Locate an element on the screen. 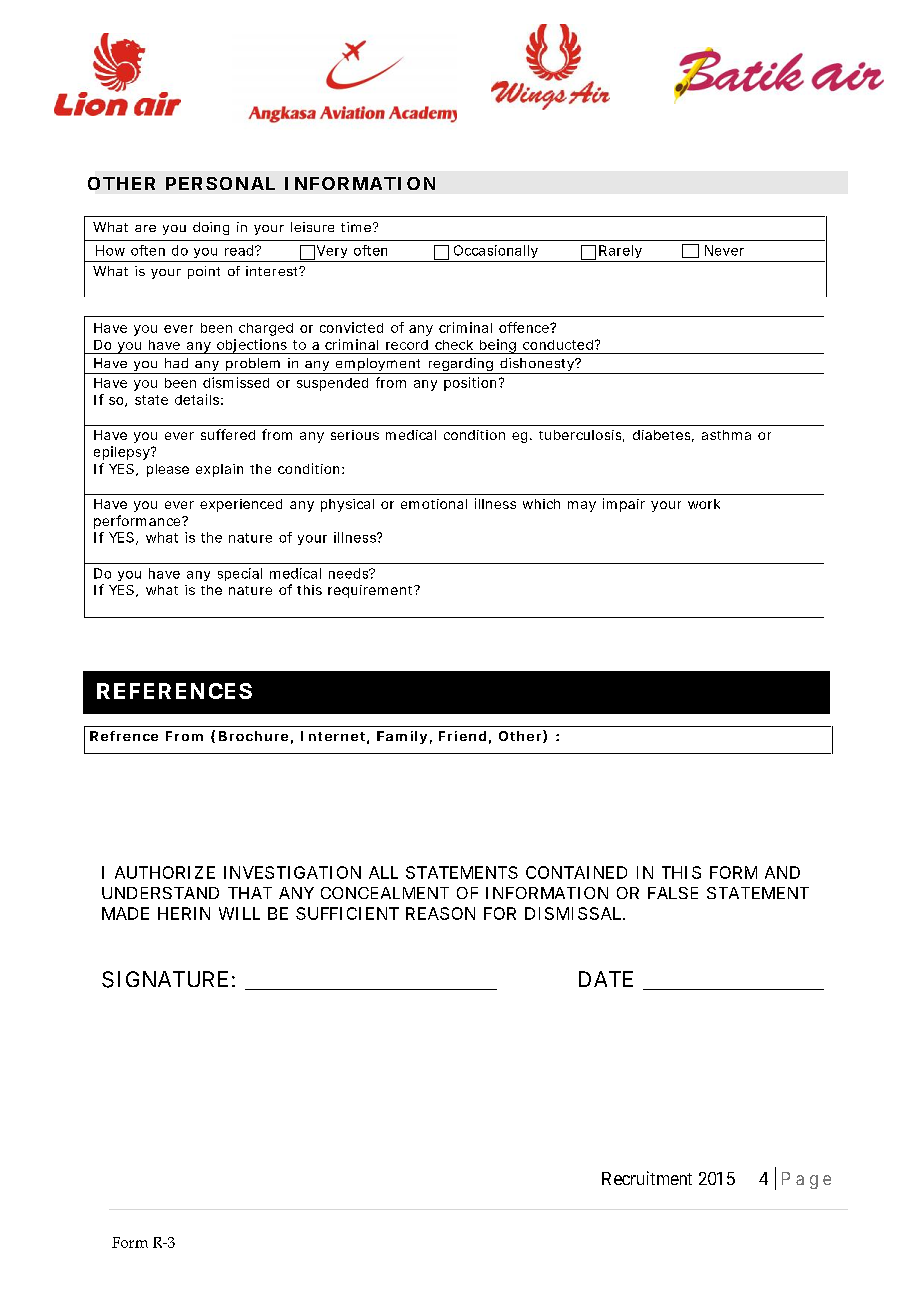  Rarely is located at coordinates (620, 251).
